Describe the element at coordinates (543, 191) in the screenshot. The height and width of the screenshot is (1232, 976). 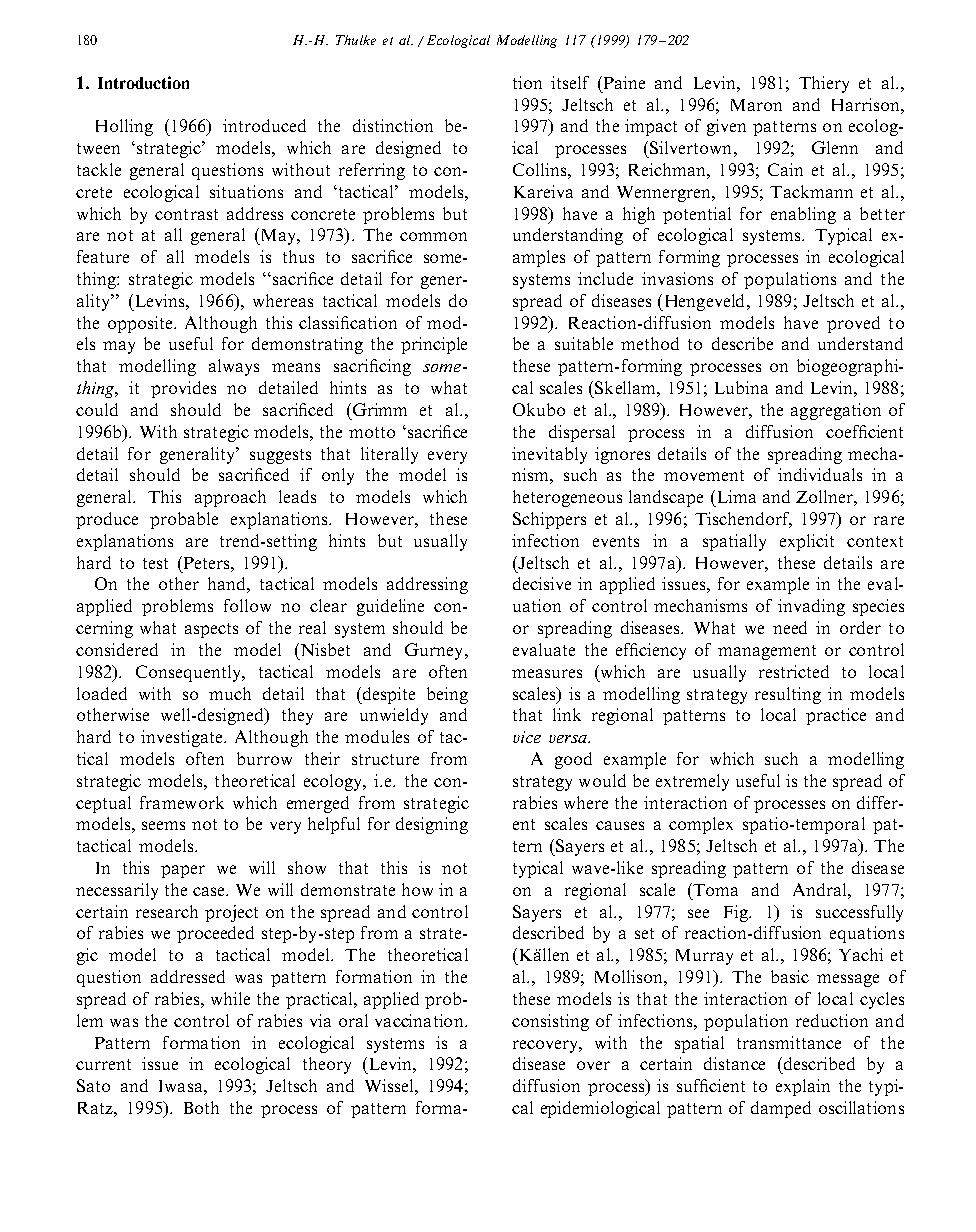
I see `Kareiva` at that location.
